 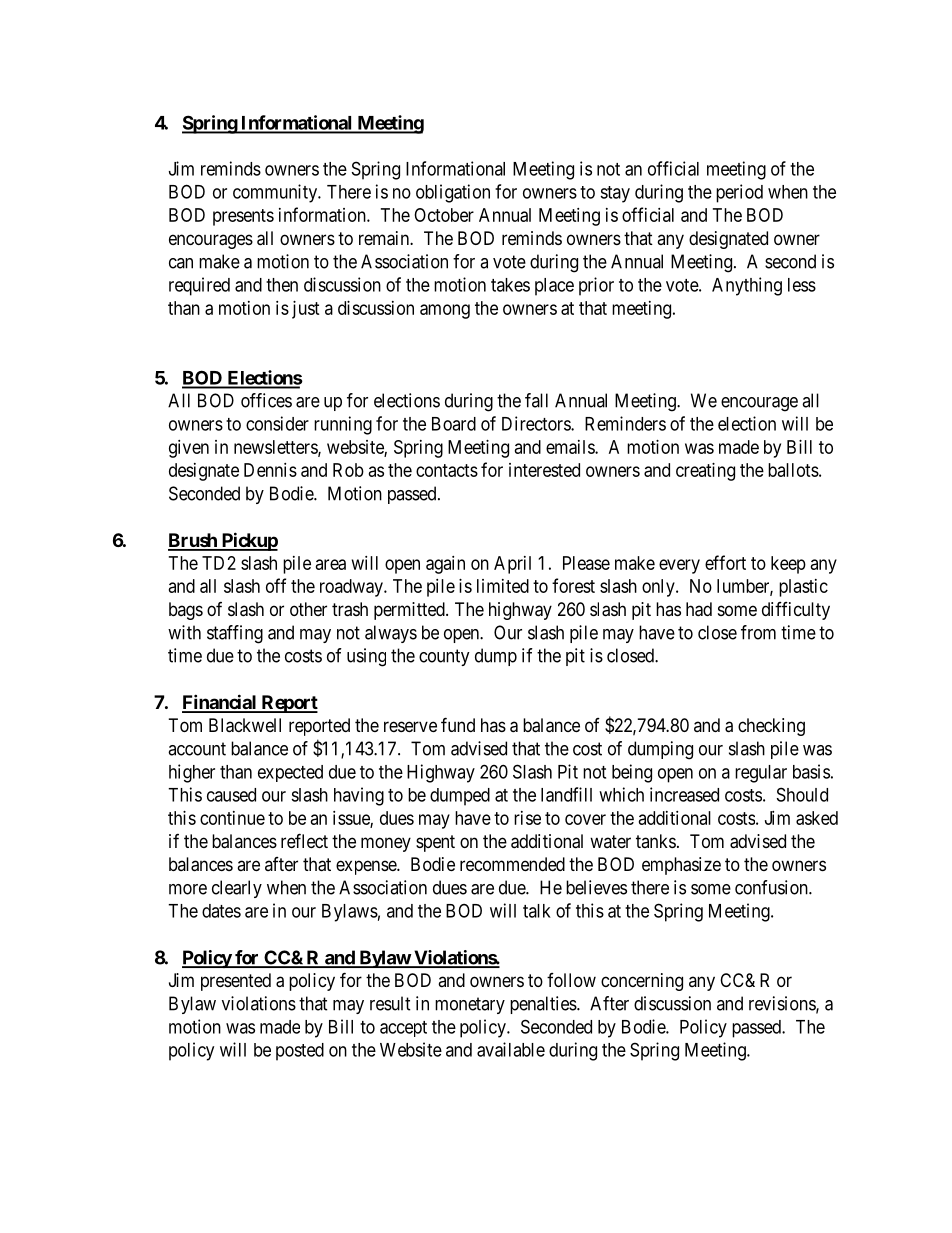 What do you see at coordinates (705, 472) in the document?
I see `creating` at bounding box center [705, 472].
